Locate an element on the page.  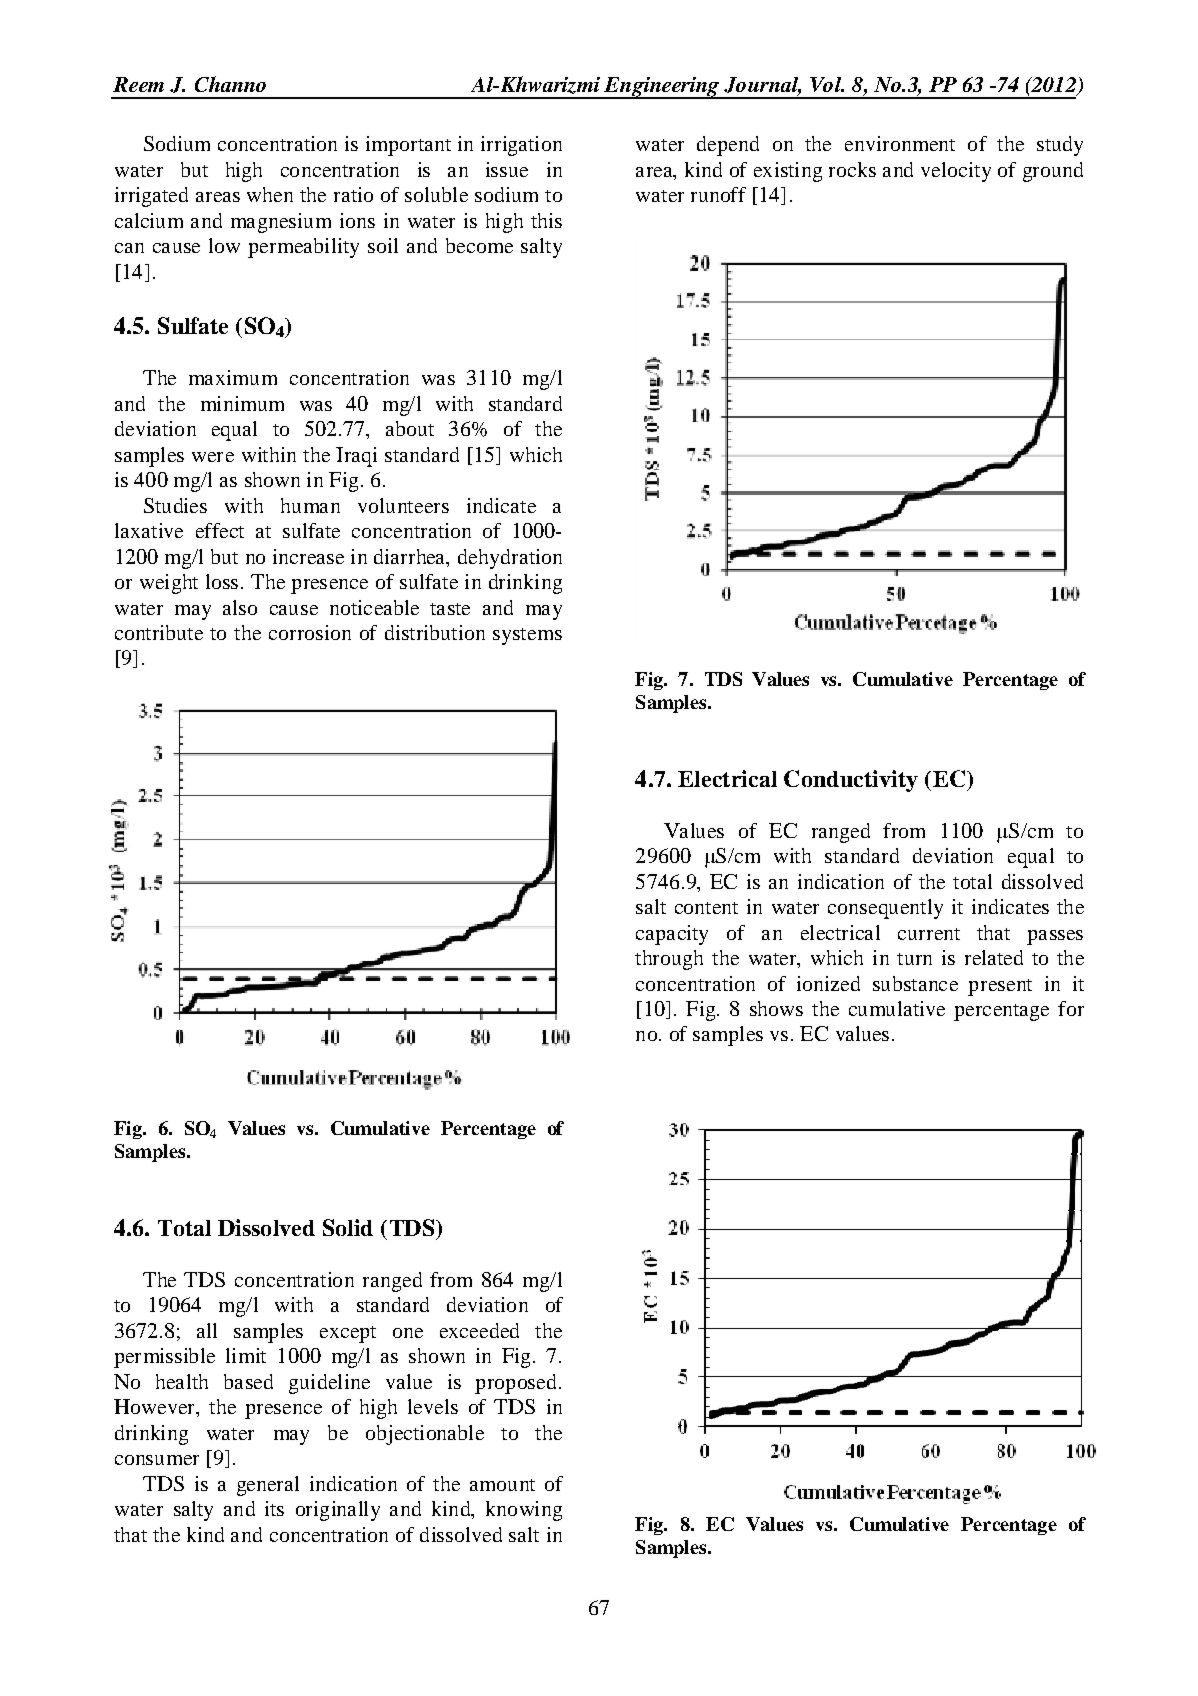
corrosion is located at coordinates (310, 632).
